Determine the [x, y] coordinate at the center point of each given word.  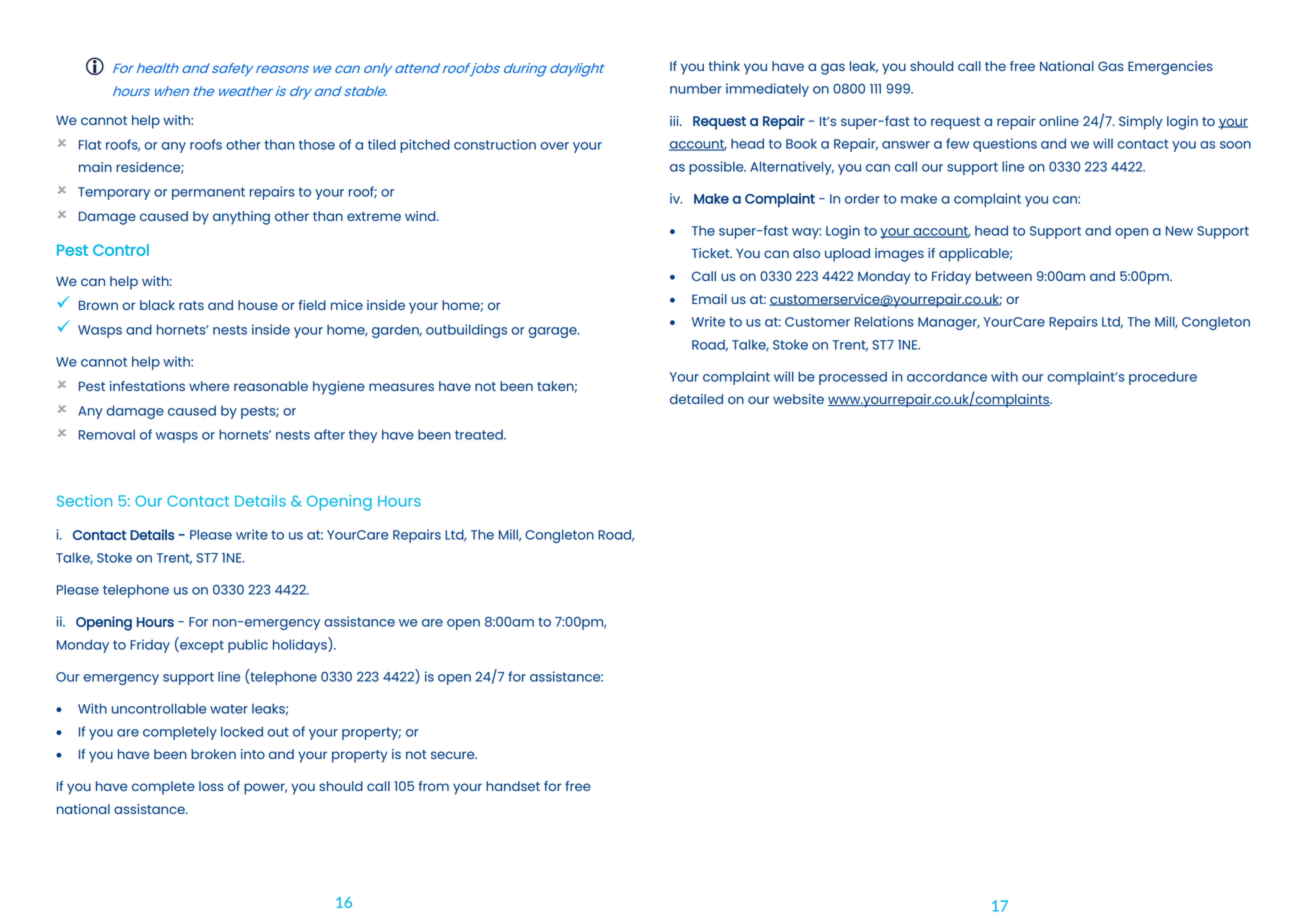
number [696, 88]
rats [191, 305]
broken [213, 754]
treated [480, 435]
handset [513, 786]
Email [709, 299]
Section [84, 501]
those [317, 145]
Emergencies [1170, 68]
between [1004, 276]
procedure [1163, 378]
